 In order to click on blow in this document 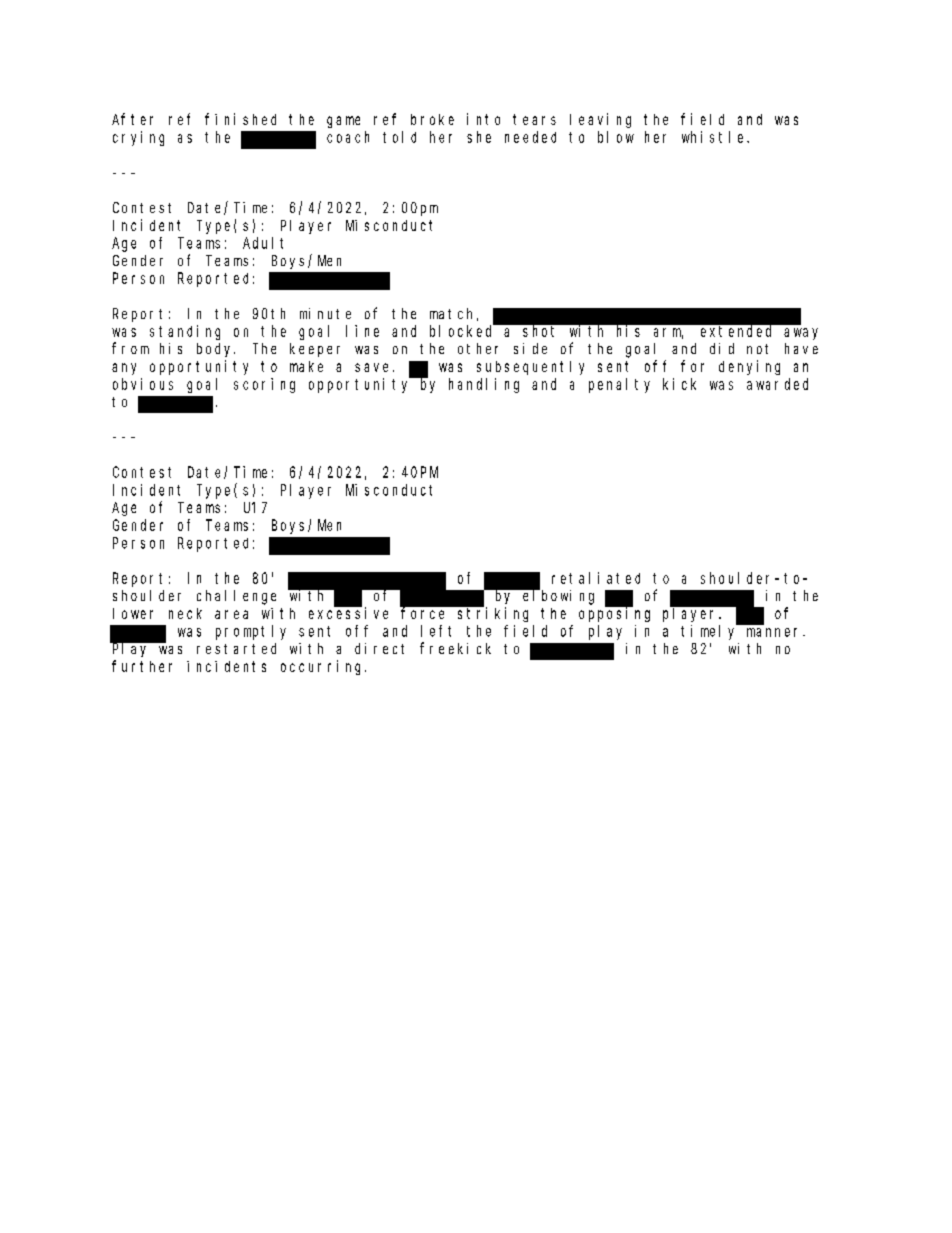, I will do `click(616, 137)`.
